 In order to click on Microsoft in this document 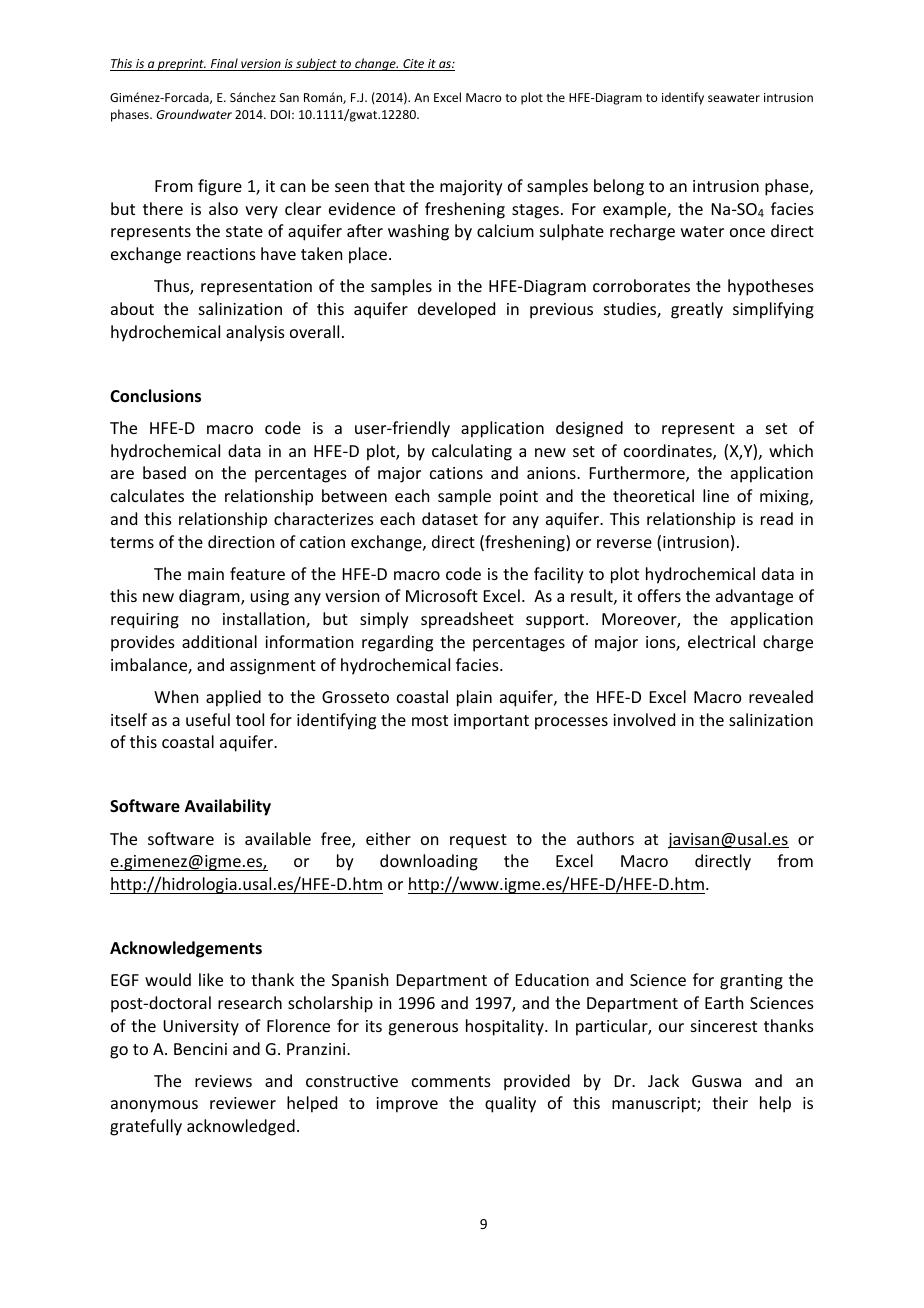, I will do `click(442, 595)`.
